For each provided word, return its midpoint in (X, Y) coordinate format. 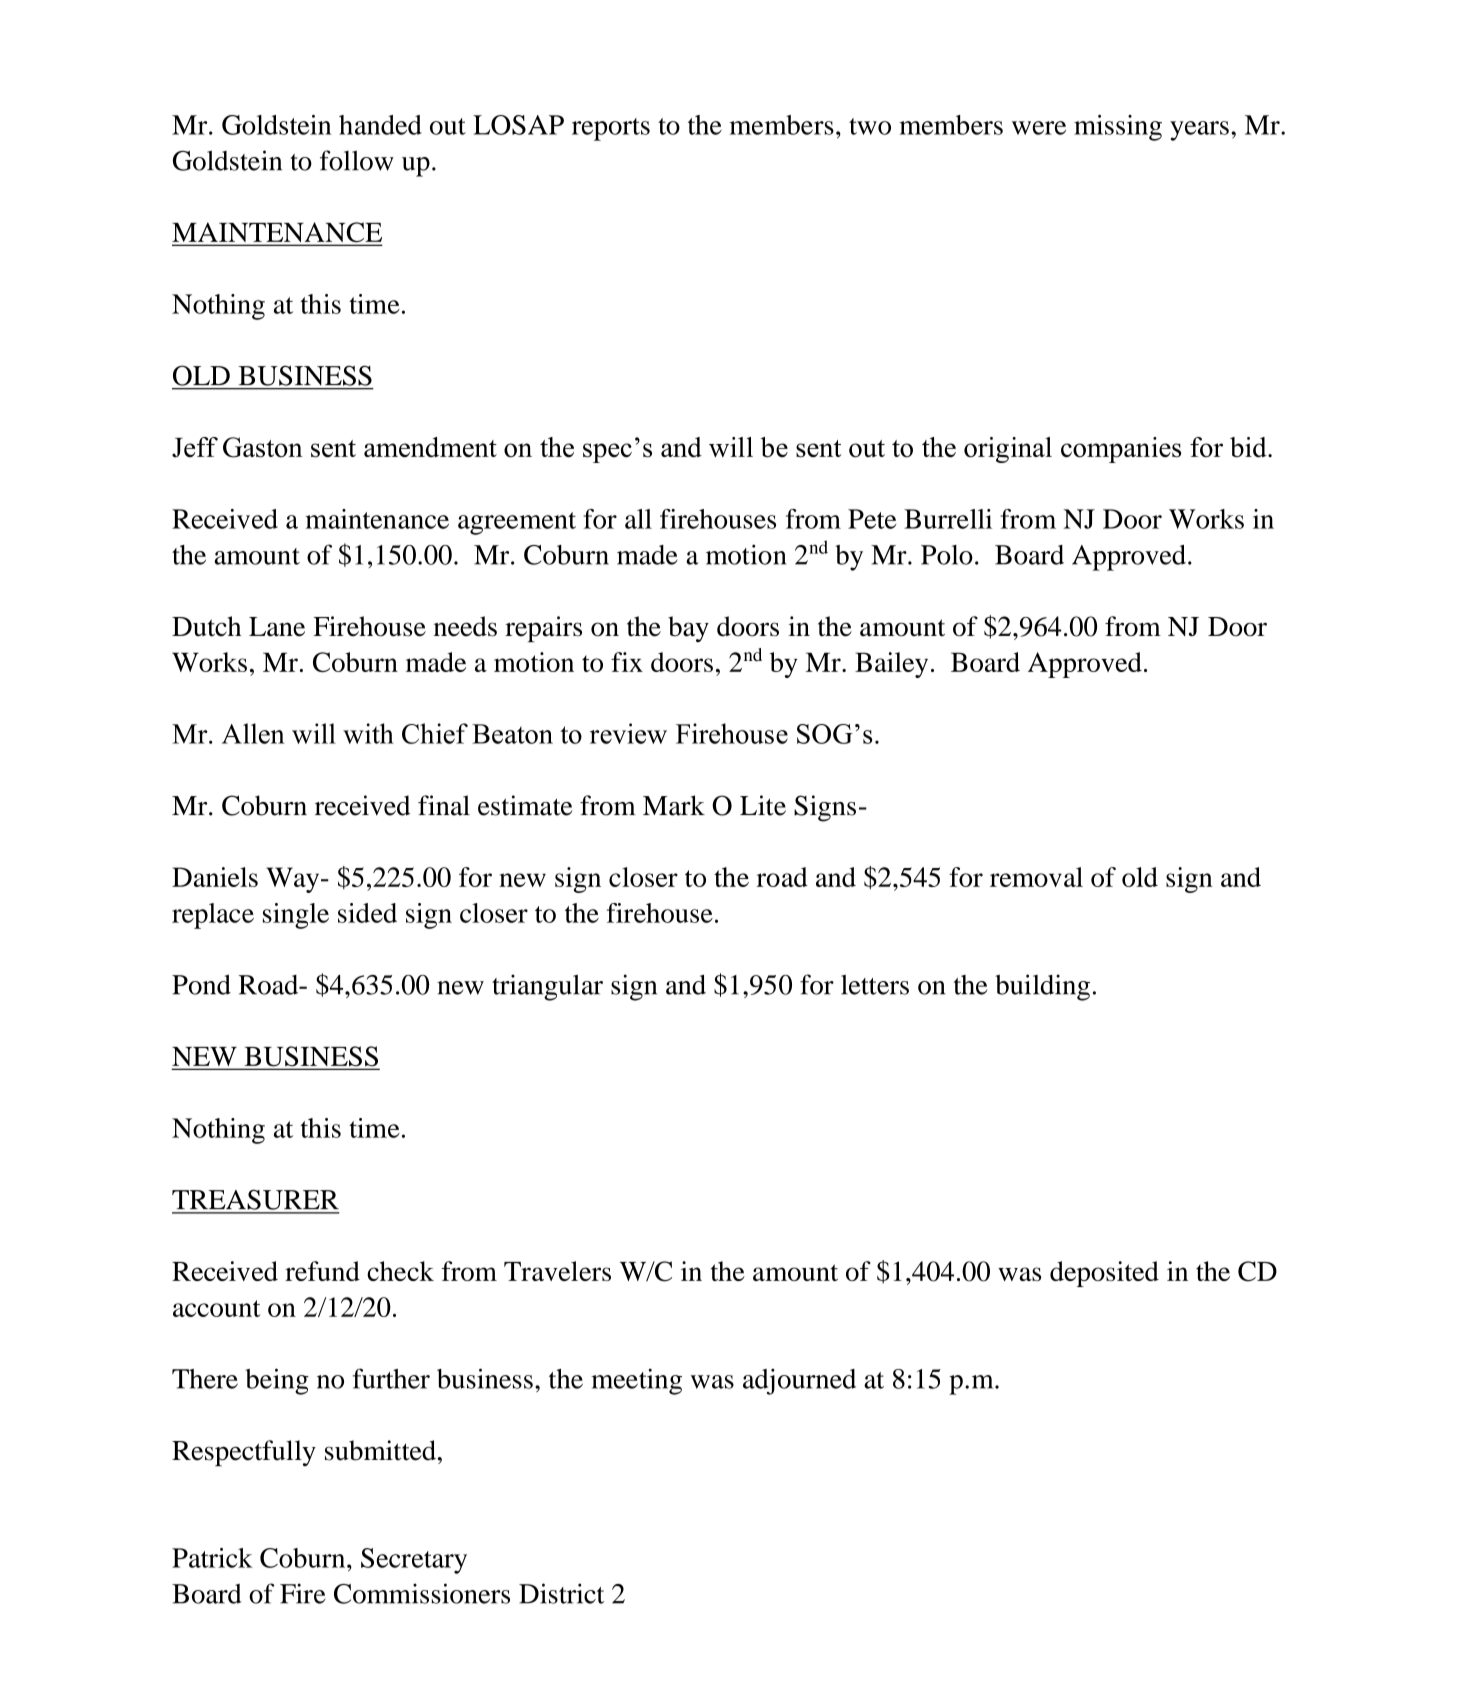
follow (357, 160)
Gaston (263, 447)
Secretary (414, 1561)
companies (1121, 450)
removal (1036, 877)
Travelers (557, 1271)
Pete (872, 519)
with (368, 733)
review (628, 733)
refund (322, 1271)
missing (1118, 128)
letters (875, 984)
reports (611, 129)
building (1042, 987)
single (296, 916)
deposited (1104, 1274)
